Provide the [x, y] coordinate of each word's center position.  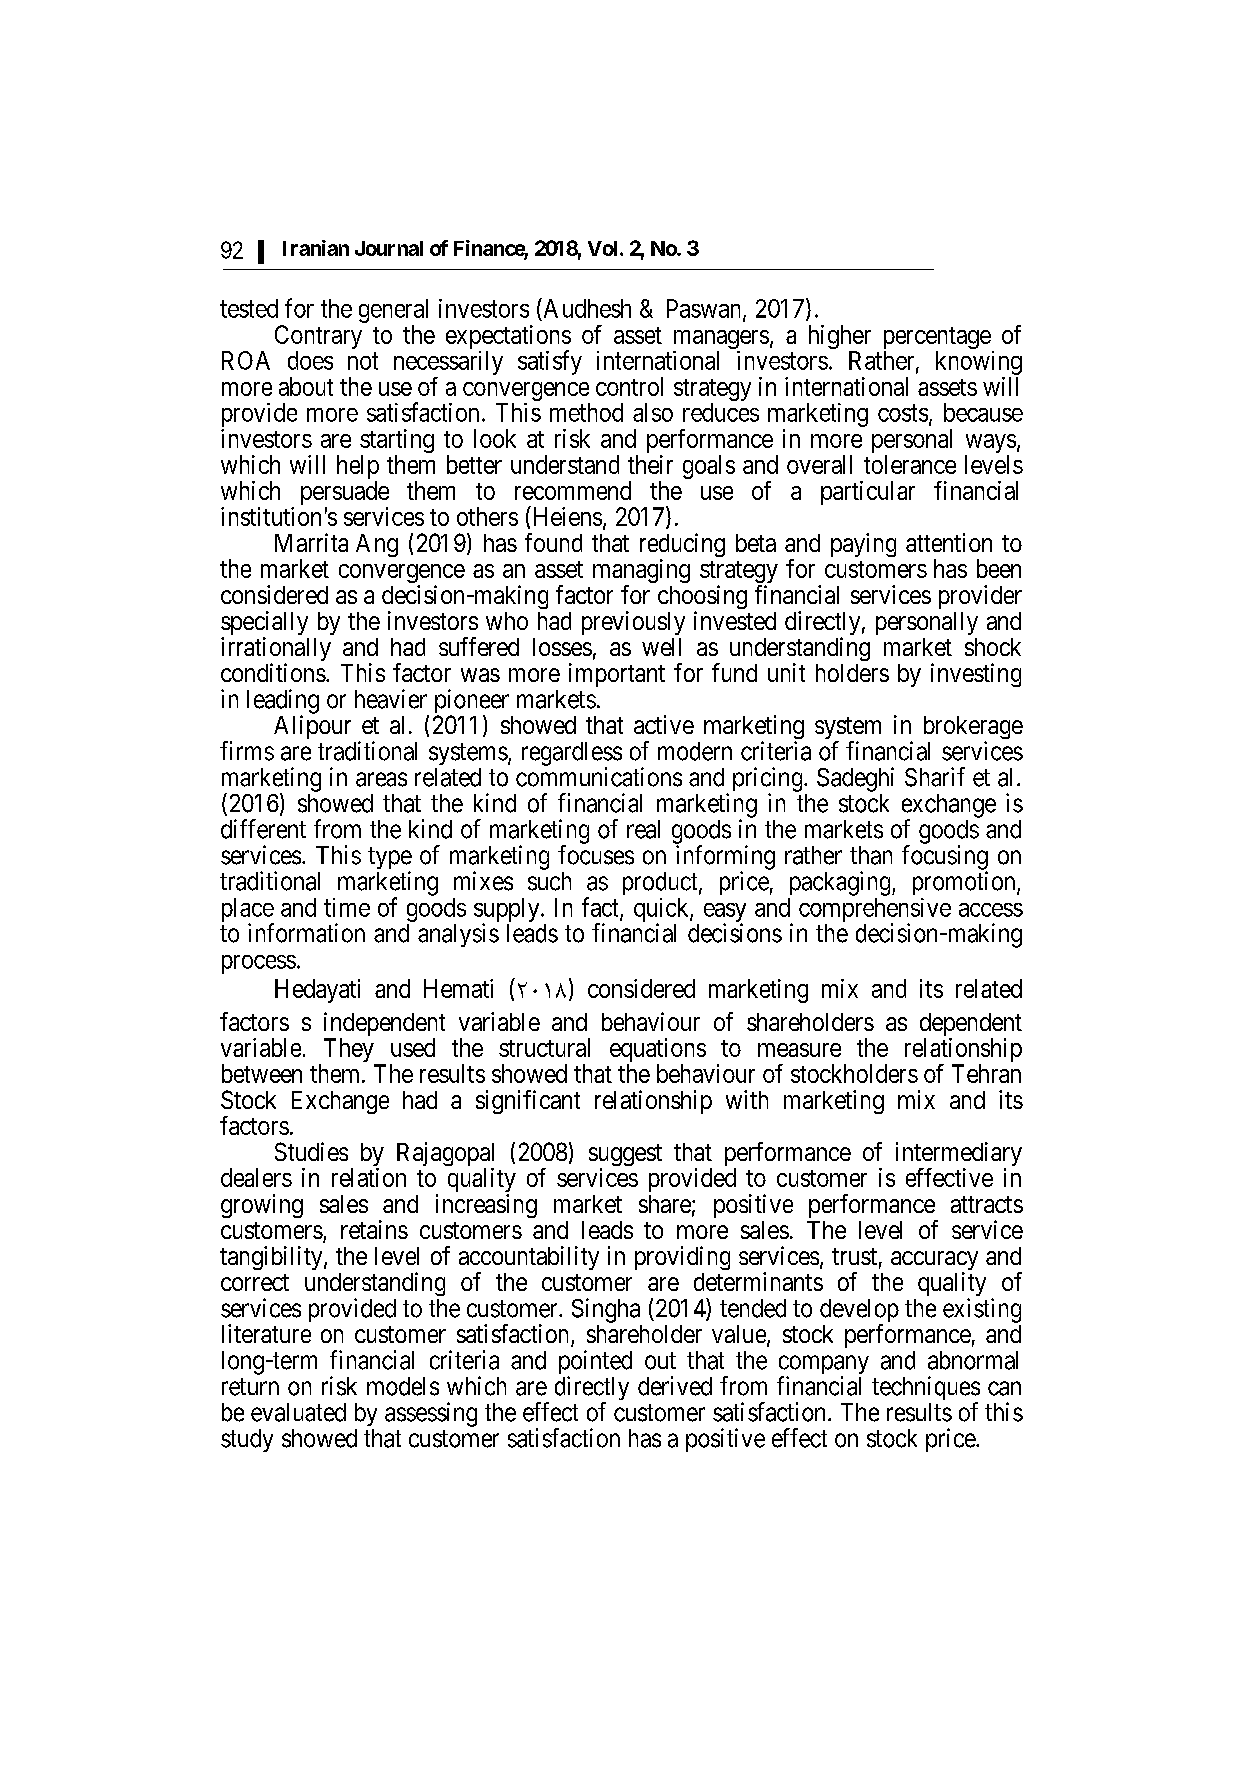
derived [675, 1386]
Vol [602, 248]
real [643, 829]
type [390, 859]
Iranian [316, 248]
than [871, 855]
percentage [937, 339]
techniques [926, 1389]
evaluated [298, 1412]
